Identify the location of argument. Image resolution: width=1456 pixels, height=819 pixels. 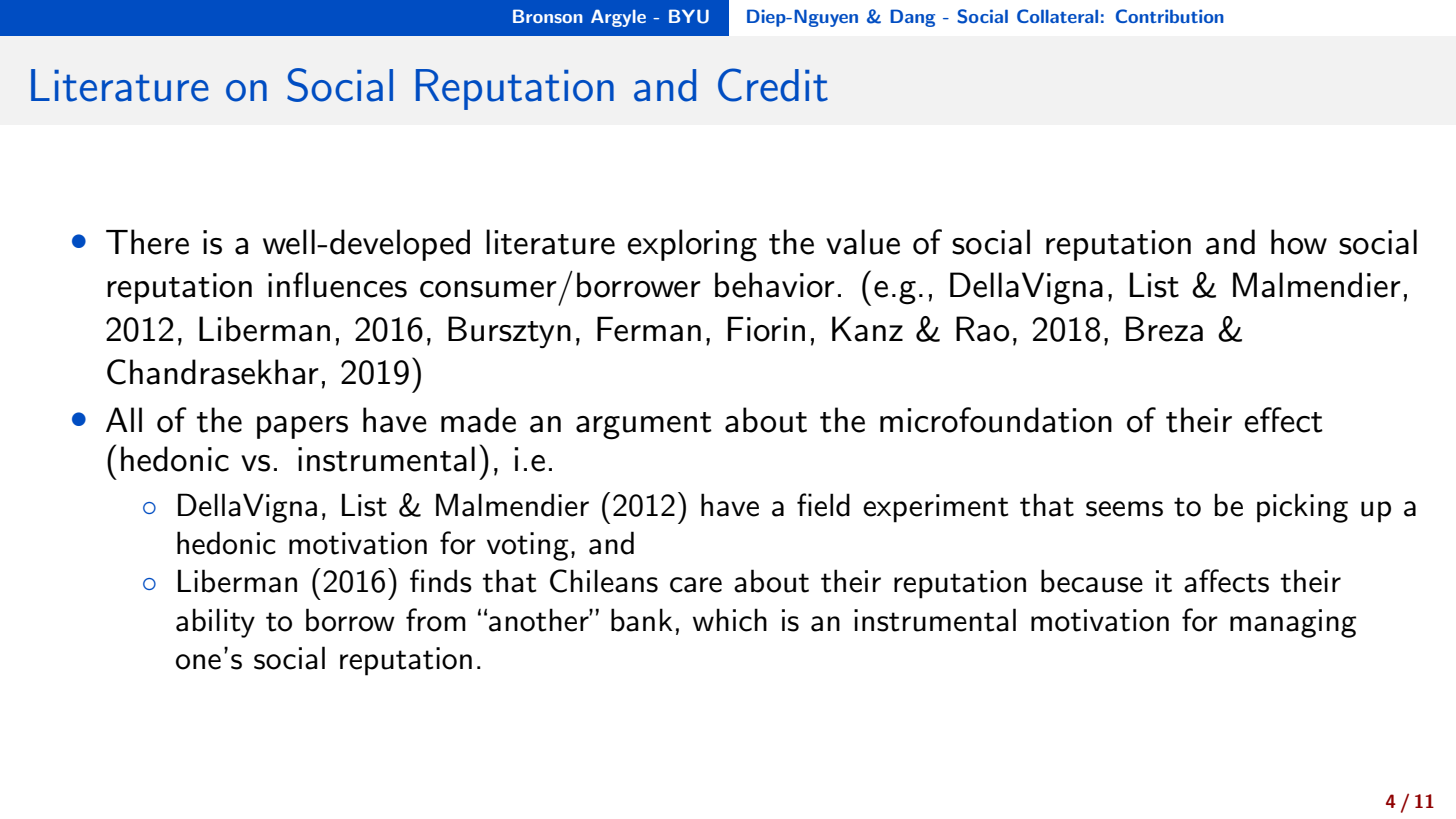
(644, 426).
